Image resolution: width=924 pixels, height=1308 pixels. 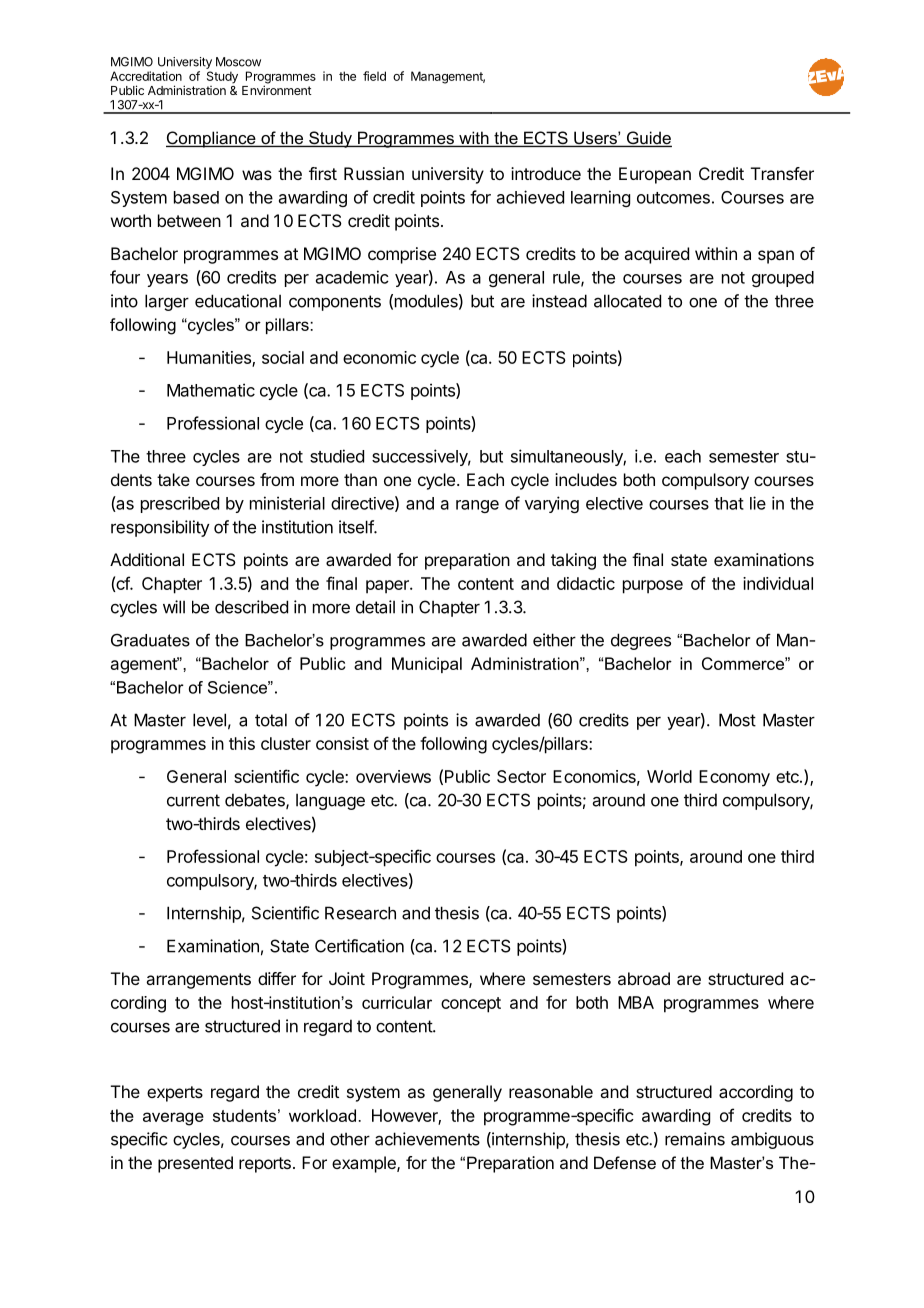 I want to click on will, so click(x=174, y=607).
